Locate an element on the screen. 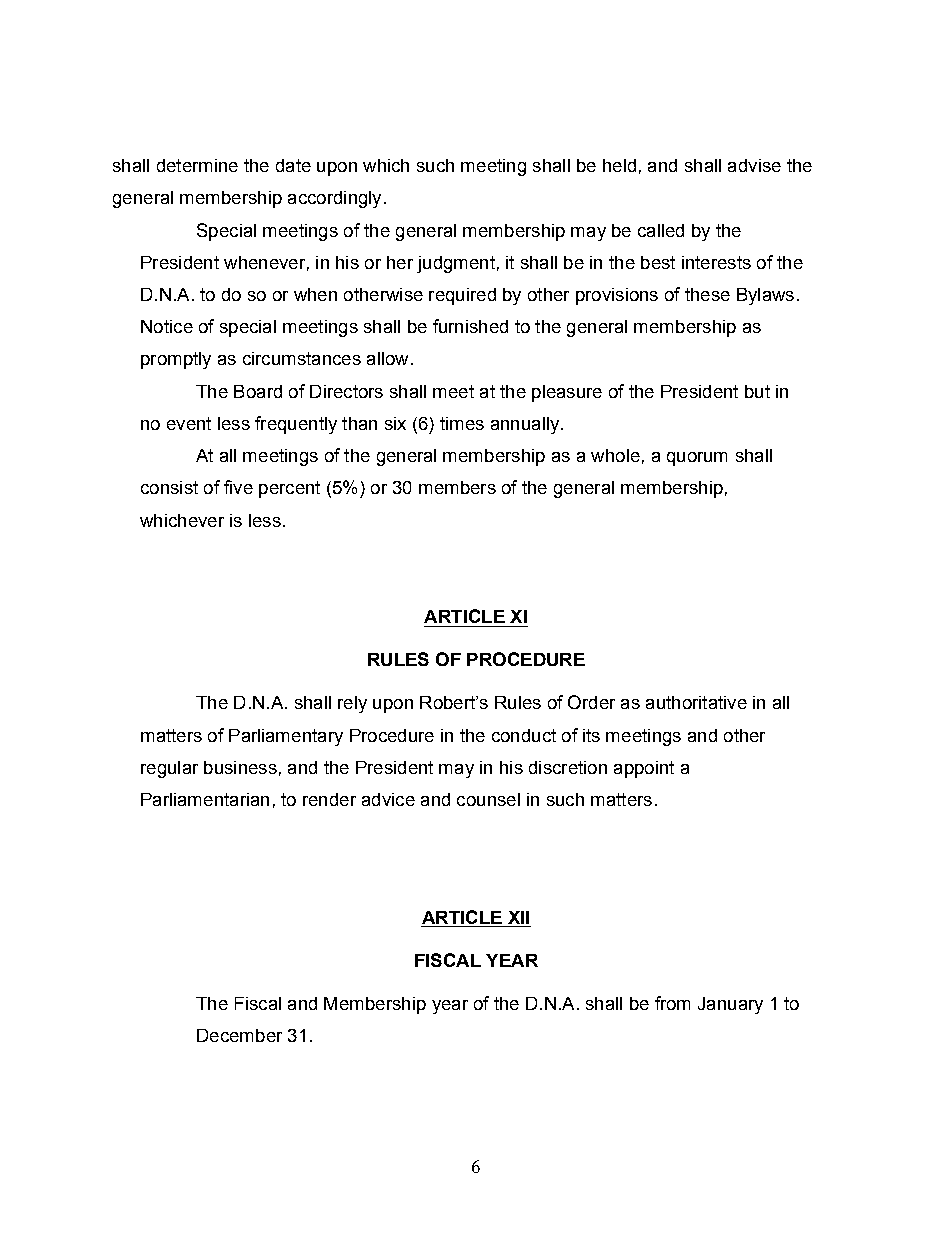  judgment is located at coordinates (456, 264).
